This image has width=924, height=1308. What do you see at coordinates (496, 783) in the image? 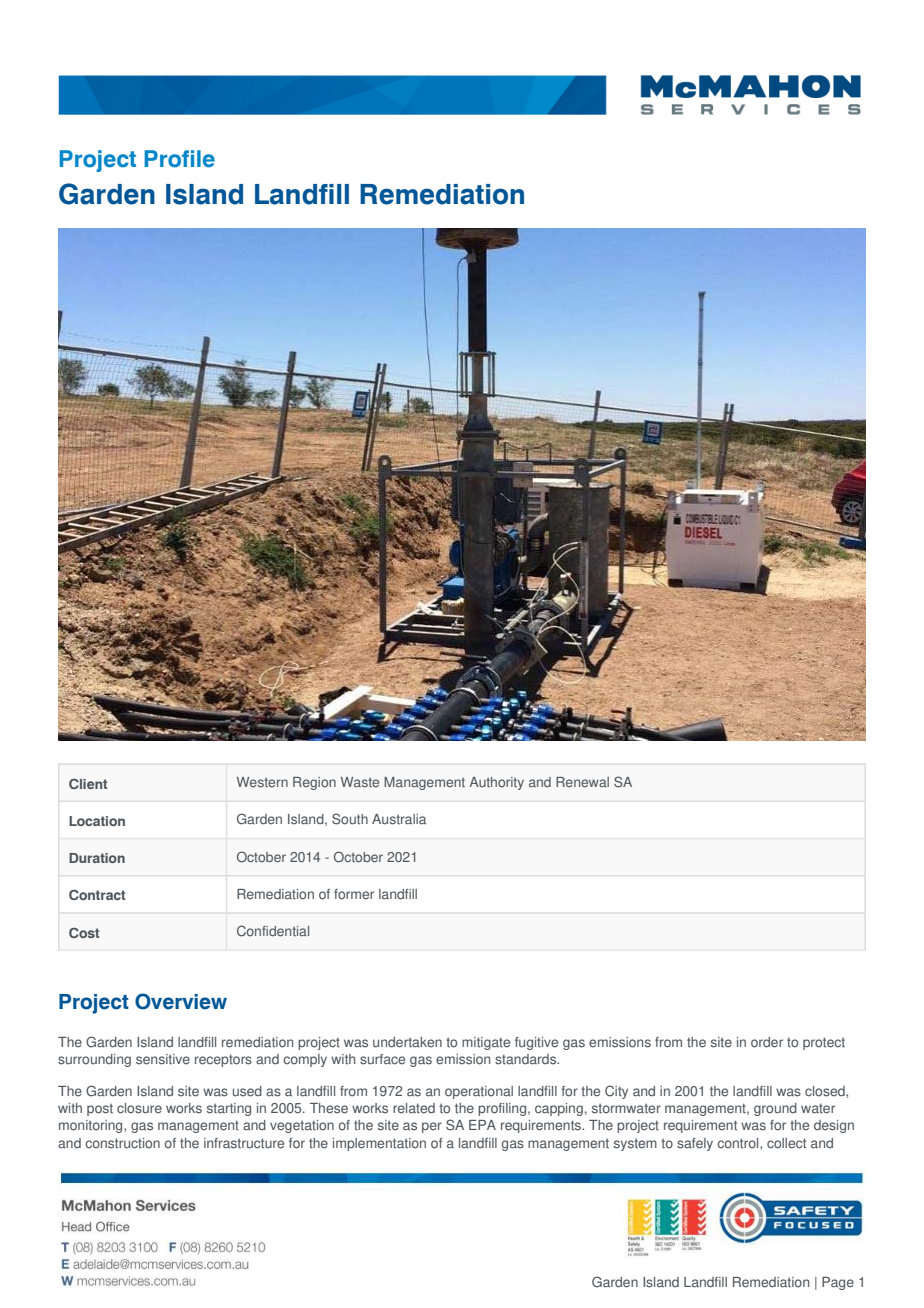
I see `Authority` at bounding box center [496, 783].
